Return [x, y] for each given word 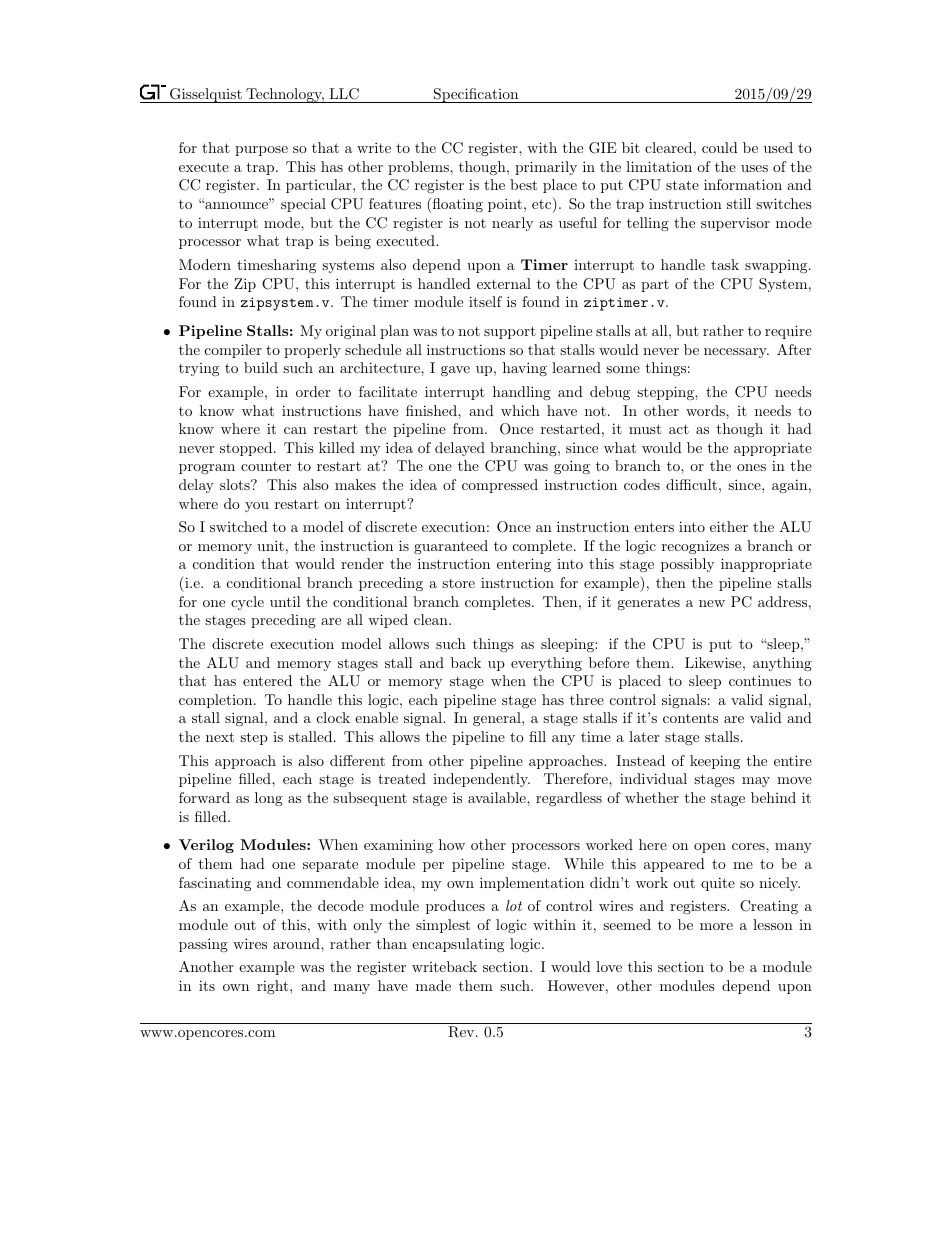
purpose [261, 151]
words [706, 410]
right [274, 987]
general [498, 719]
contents [690, 718]
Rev [462, 1032]
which [520, 410]
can [295, 430]
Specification [476, 95]
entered [267, 680]
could [720, 147]
